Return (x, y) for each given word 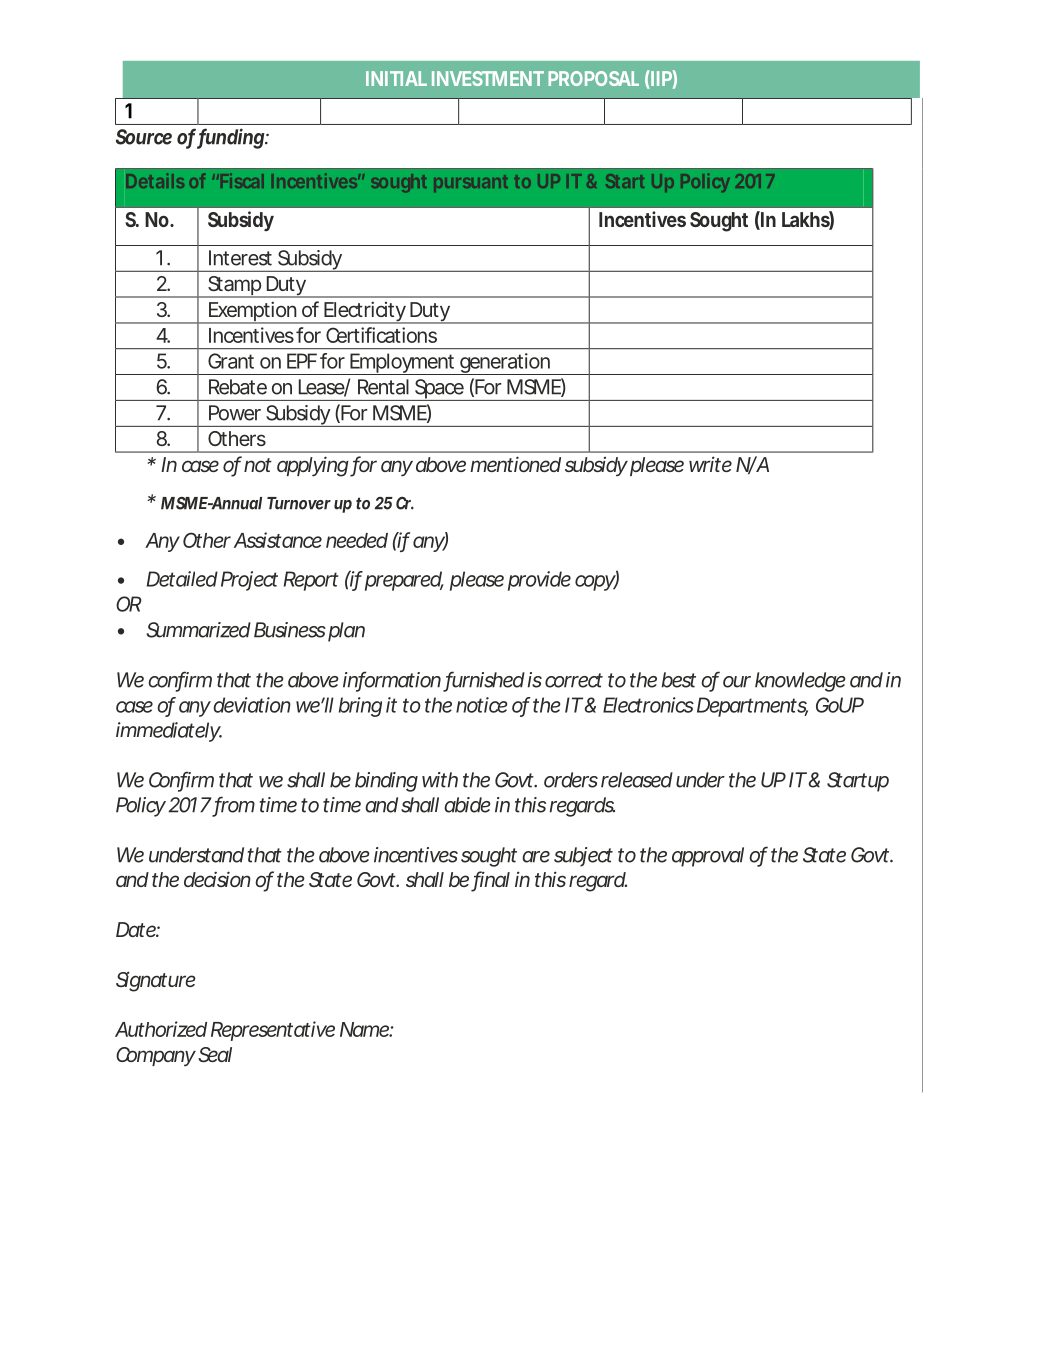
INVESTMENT (488, 78)
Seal (215, 1055)
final (491, 880)
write (710, 464)
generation (505, 364)
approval (708, 857)
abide (467, 805)
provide (539, 581)
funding (231, 138)
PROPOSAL (593, 78)
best (679, 680)
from (234, 805)
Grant (231, 361)
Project (249, 581)
